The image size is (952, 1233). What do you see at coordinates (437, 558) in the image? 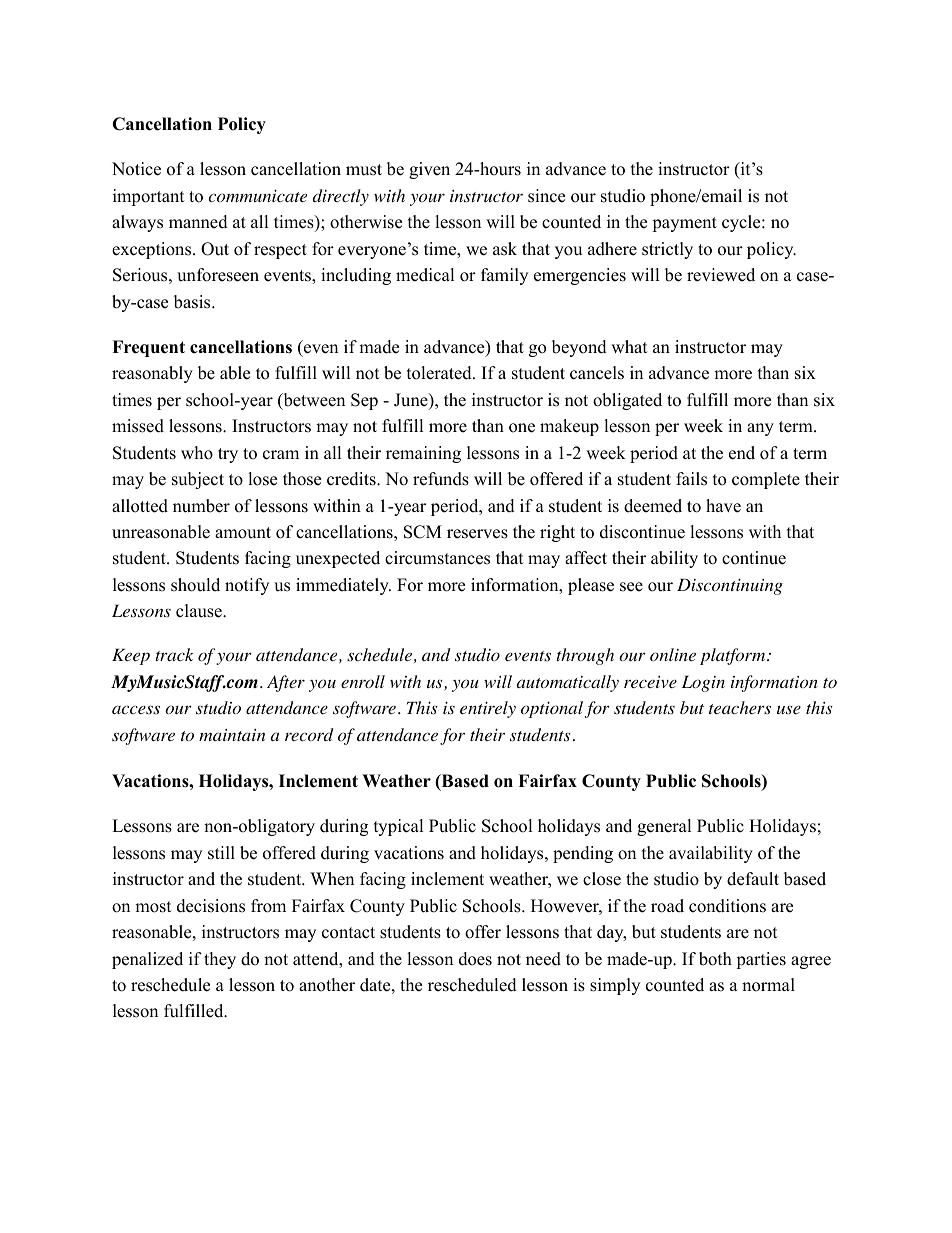
I see `circumstances` at bounding box center [437, 558].
